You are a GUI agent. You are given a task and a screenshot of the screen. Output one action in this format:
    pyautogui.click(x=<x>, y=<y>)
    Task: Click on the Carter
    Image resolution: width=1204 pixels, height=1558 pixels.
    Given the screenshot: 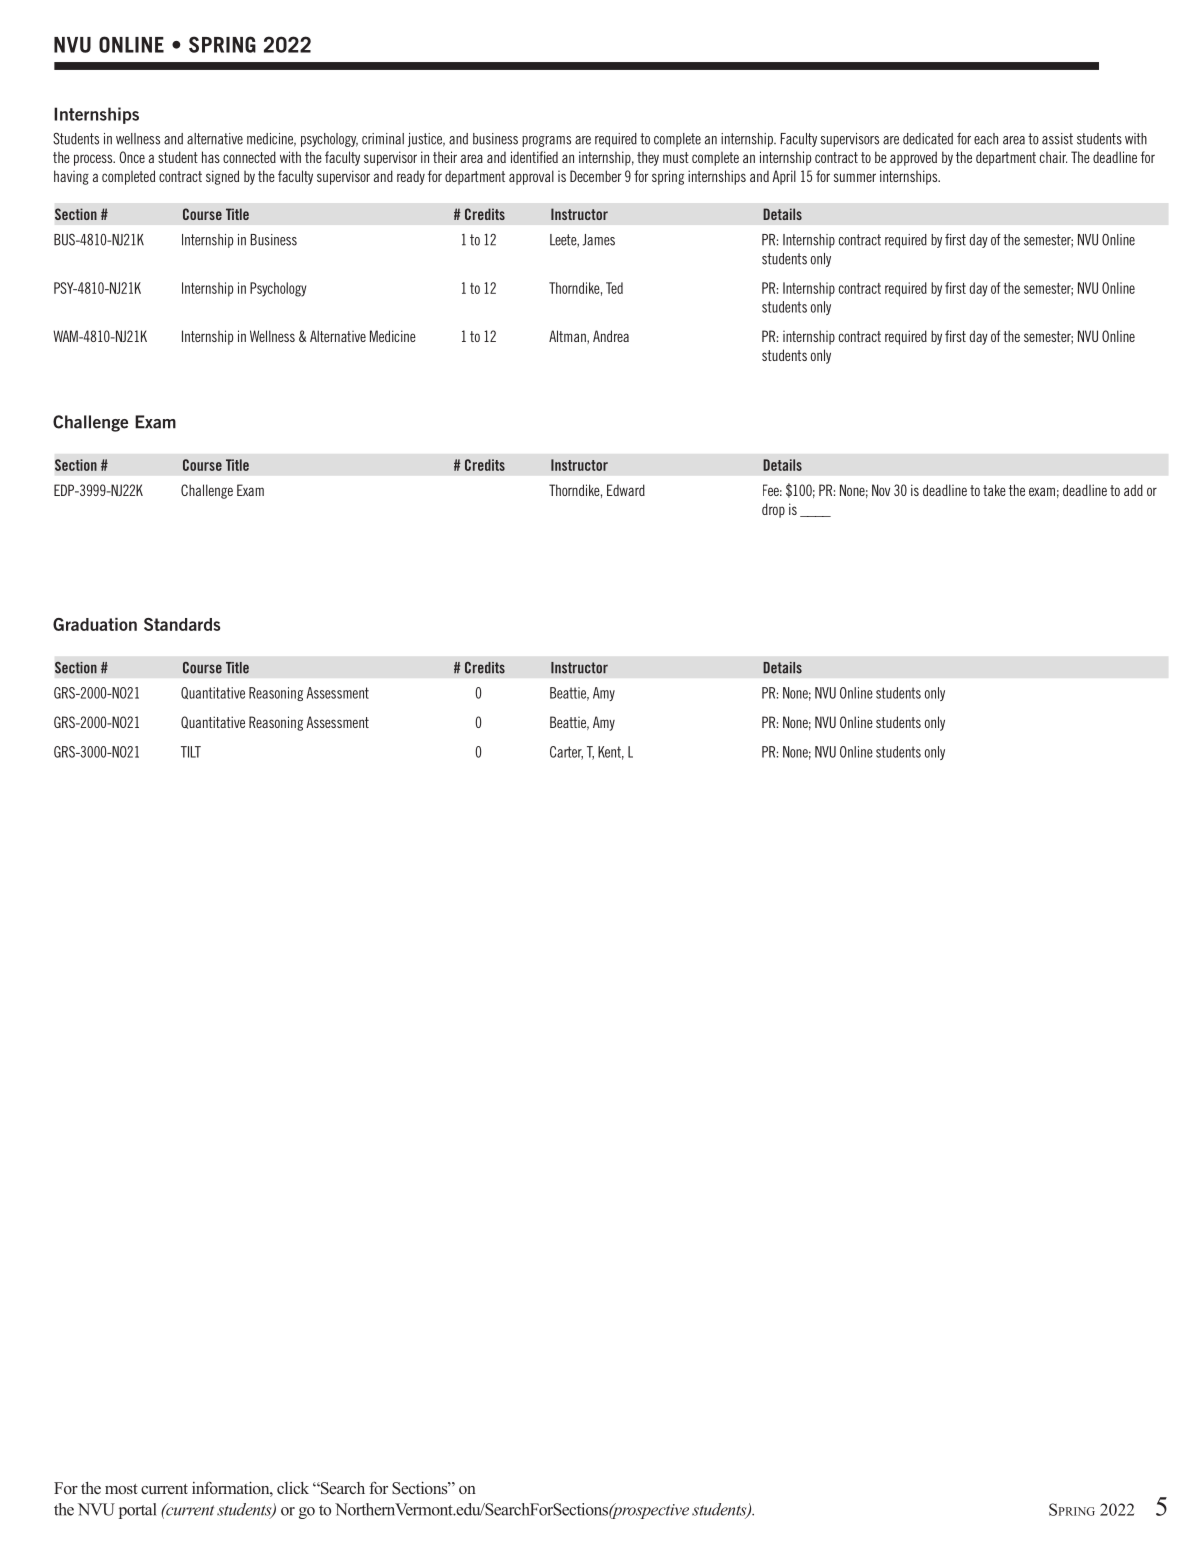 What is the action you would take?
    pyautogui.click(x=566, y=753)
